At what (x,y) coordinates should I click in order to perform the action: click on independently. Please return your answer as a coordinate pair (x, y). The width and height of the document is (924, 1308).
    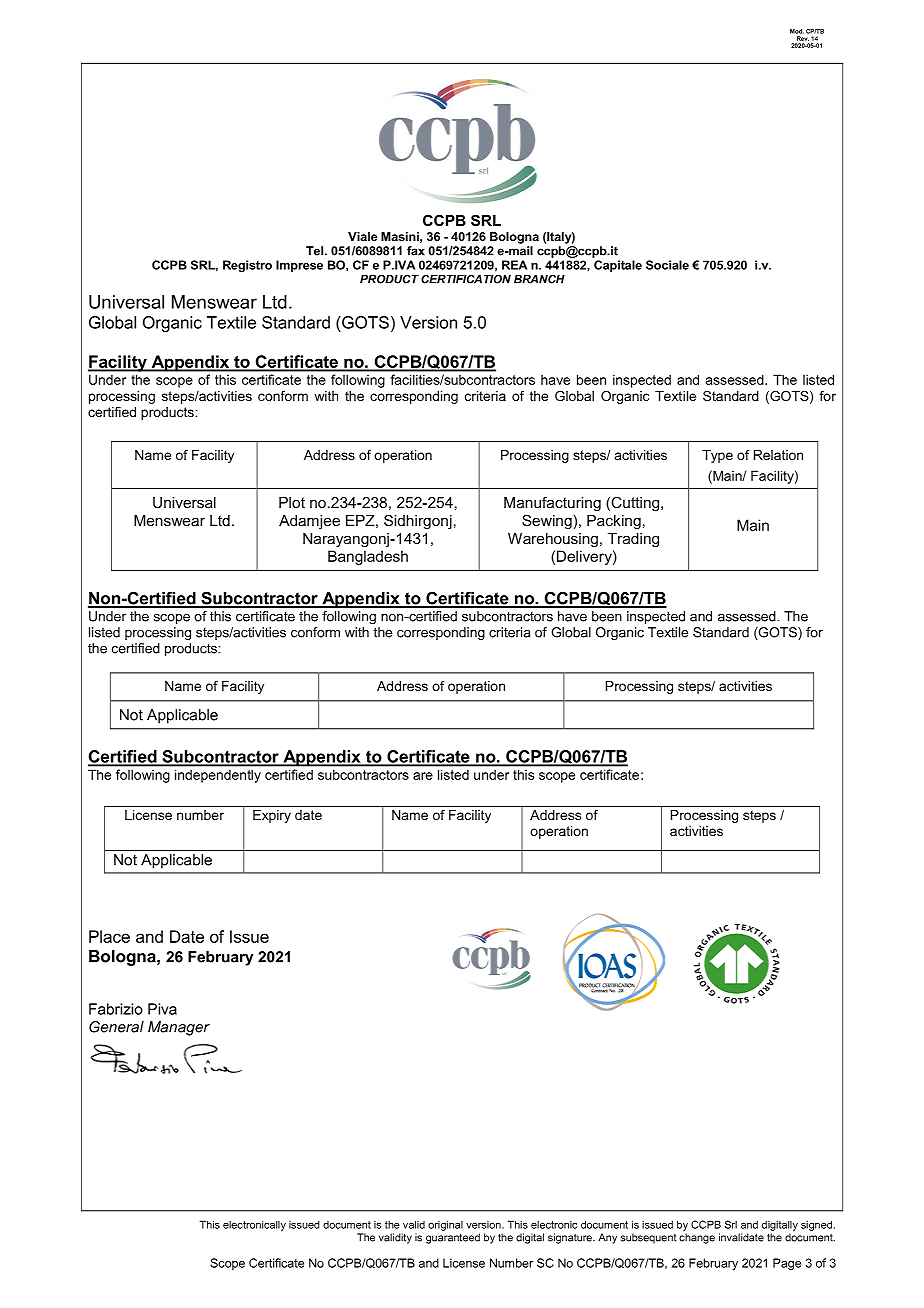
    Looking at the image, I should click on (218, 776).
